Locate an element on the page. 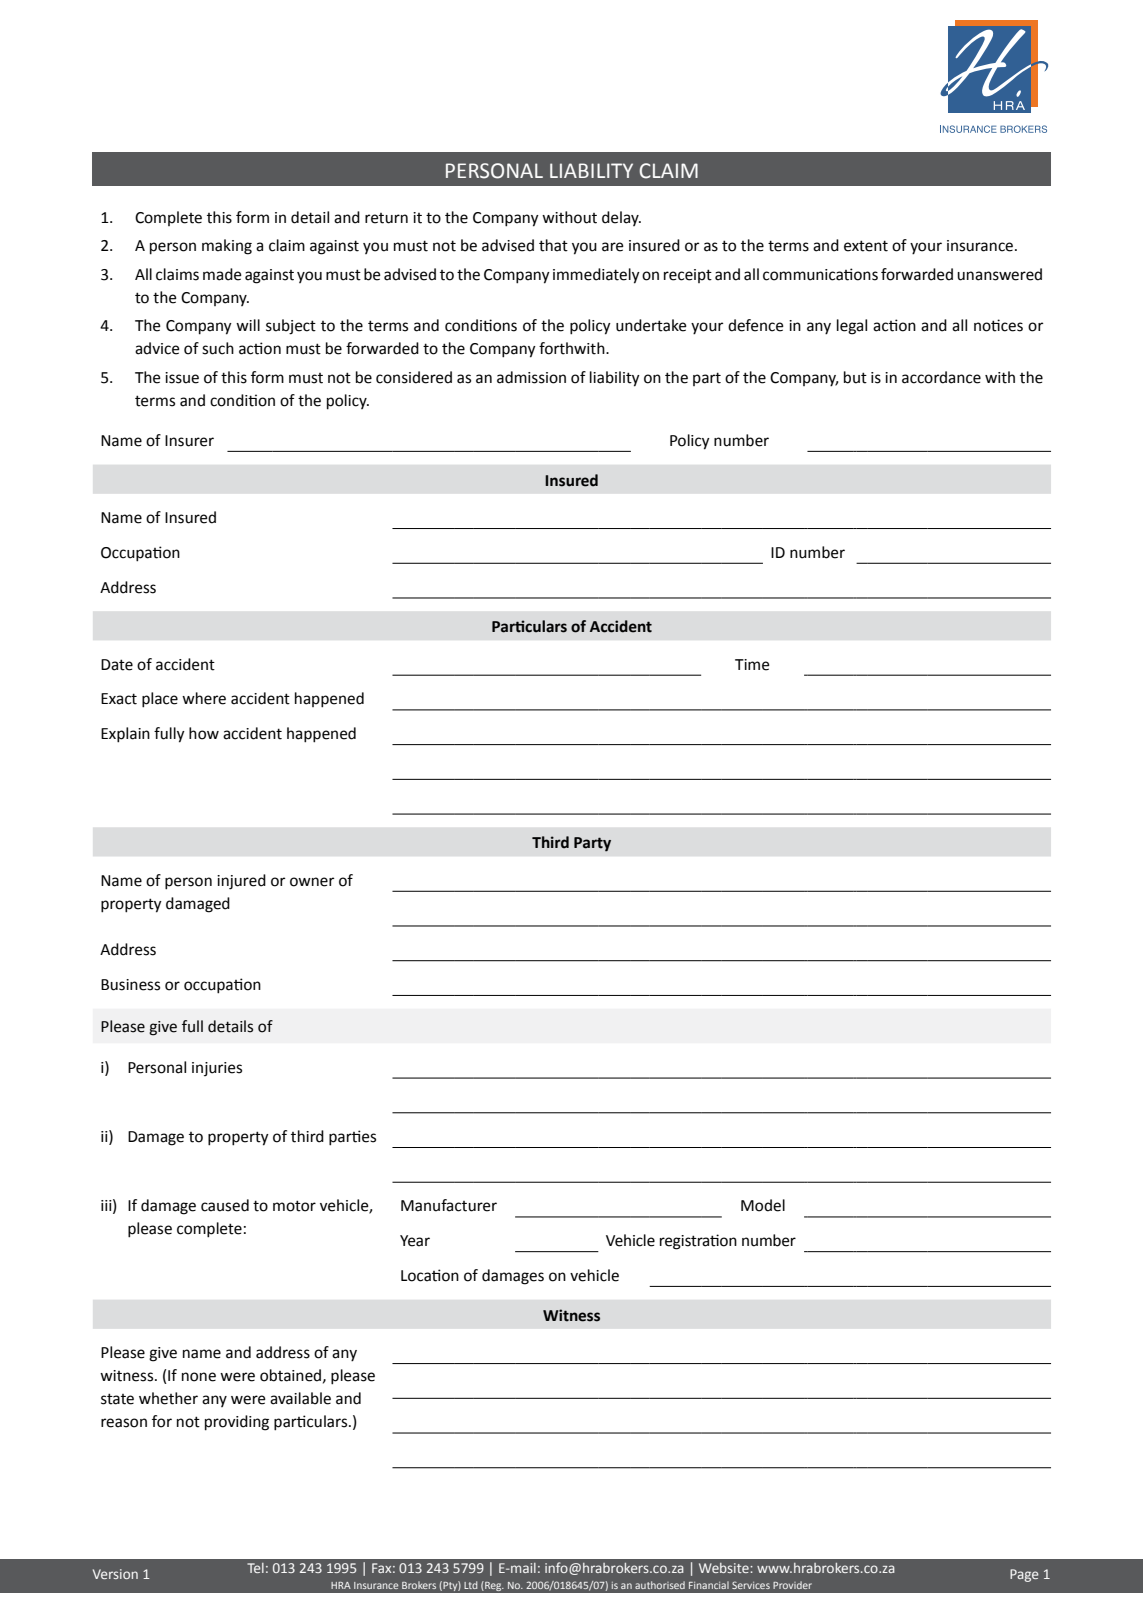 The height and width of the page is (1616, 1143). extent is located at coordinates (866, 246).
